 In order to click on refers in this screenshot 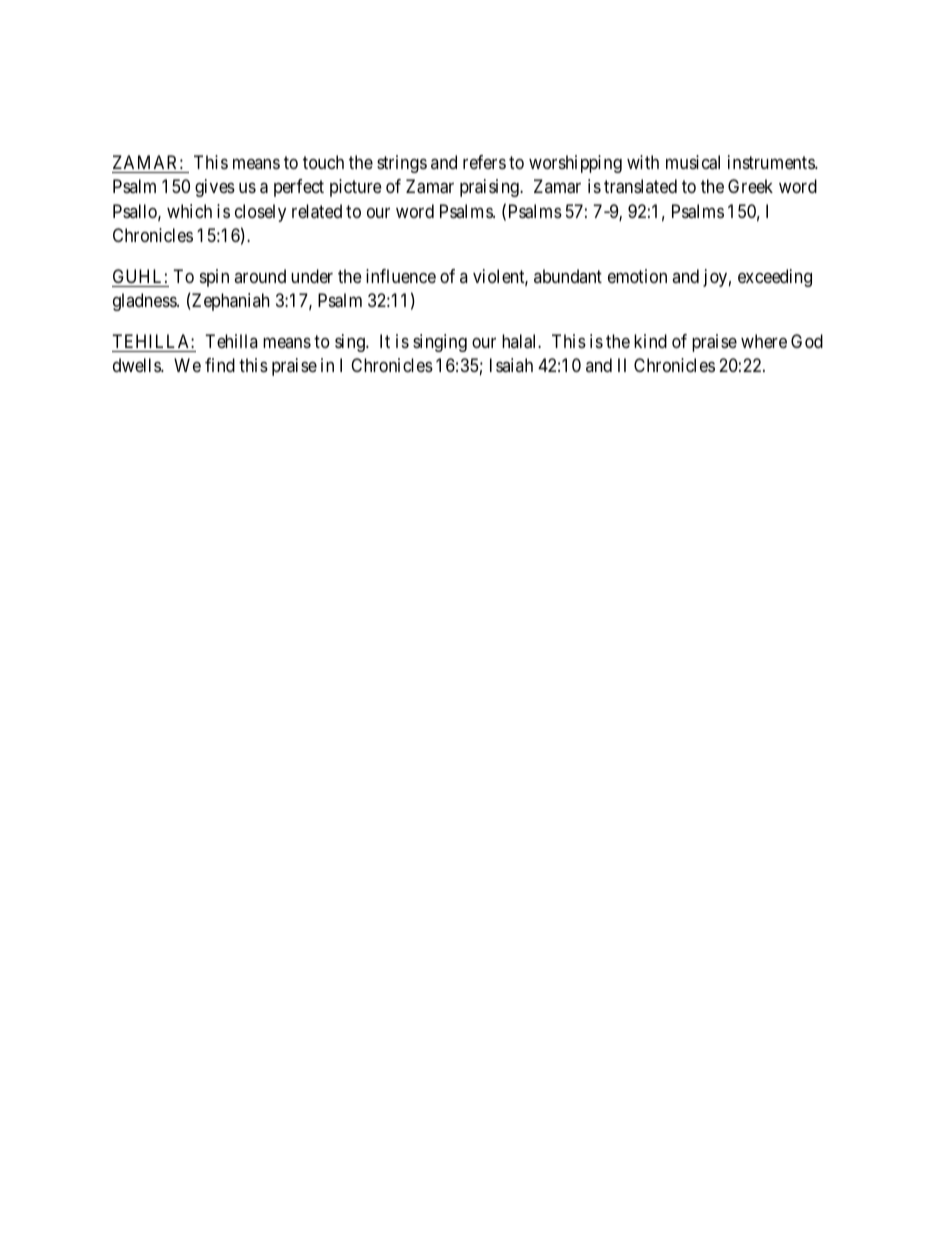, I will do `click(484, 162)`.
